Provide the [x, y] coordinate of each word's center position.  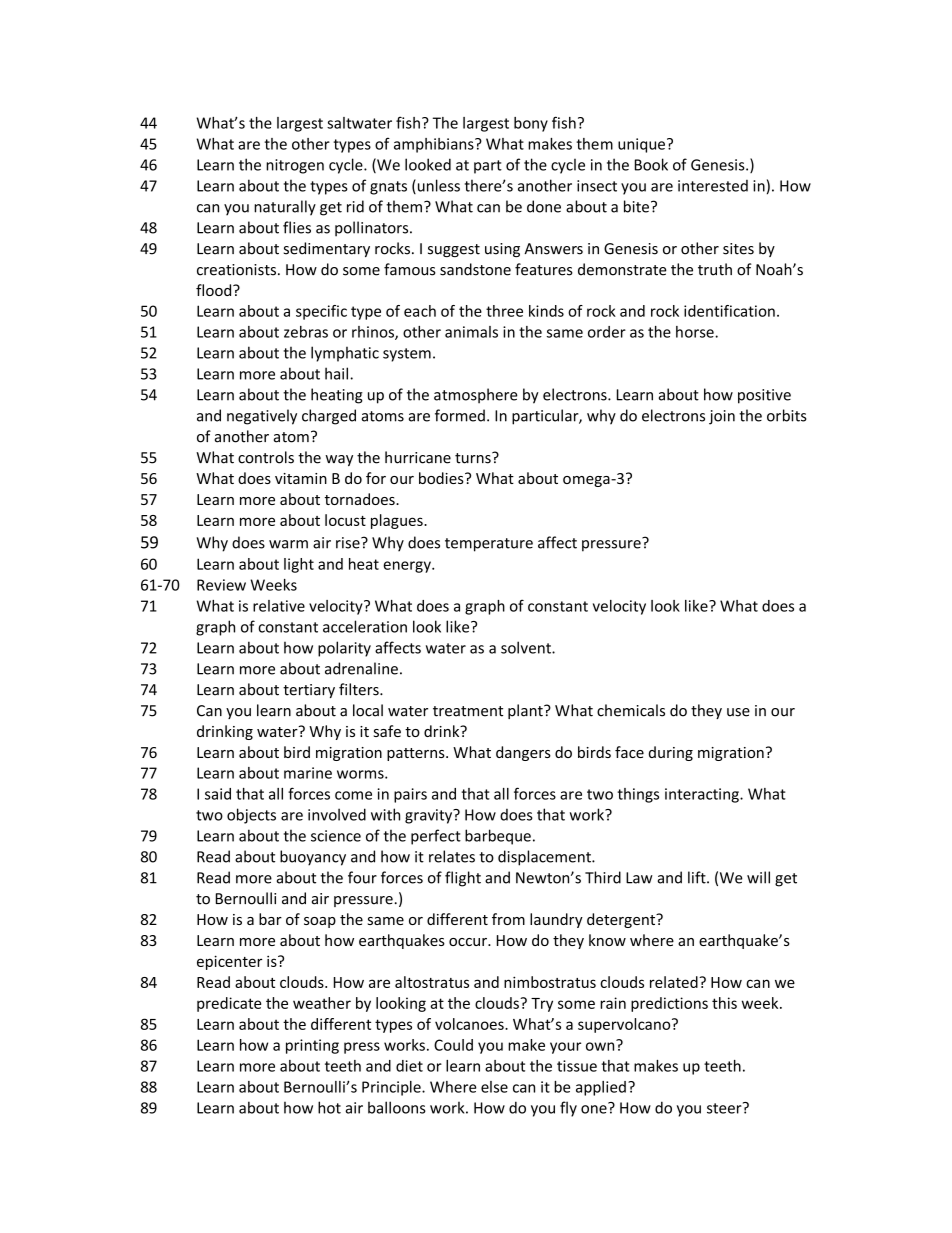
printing [312, 1046]
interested [713, 186]
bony [531, 124]
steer [725, 1108]
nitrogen [295, 166]
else [494, 1087]
